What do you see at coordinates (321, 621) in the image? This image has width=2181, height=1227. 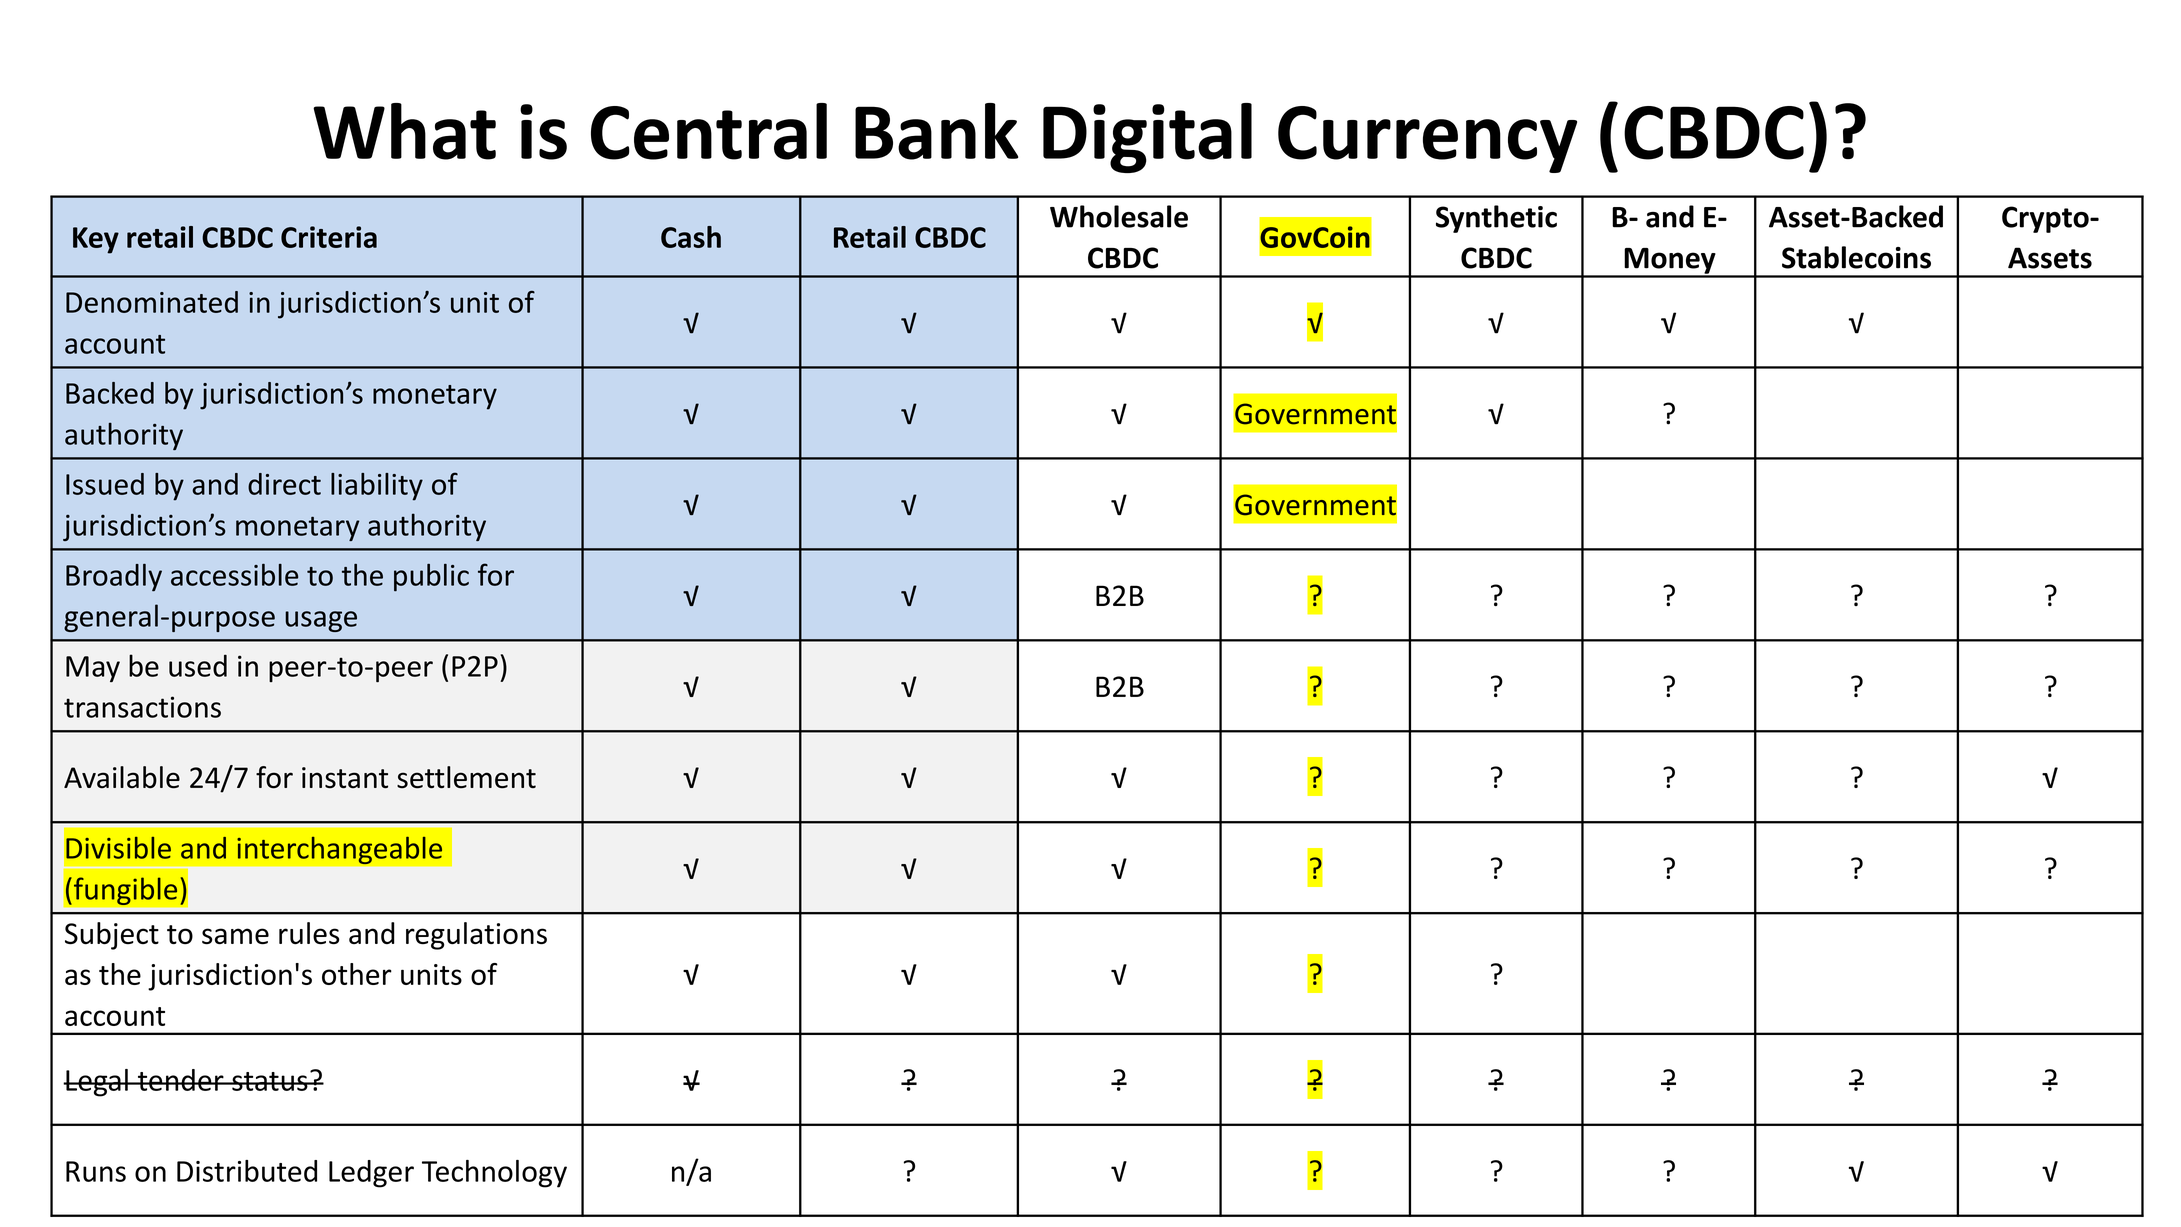 I see `usage` at bounding box center [321, 621].
